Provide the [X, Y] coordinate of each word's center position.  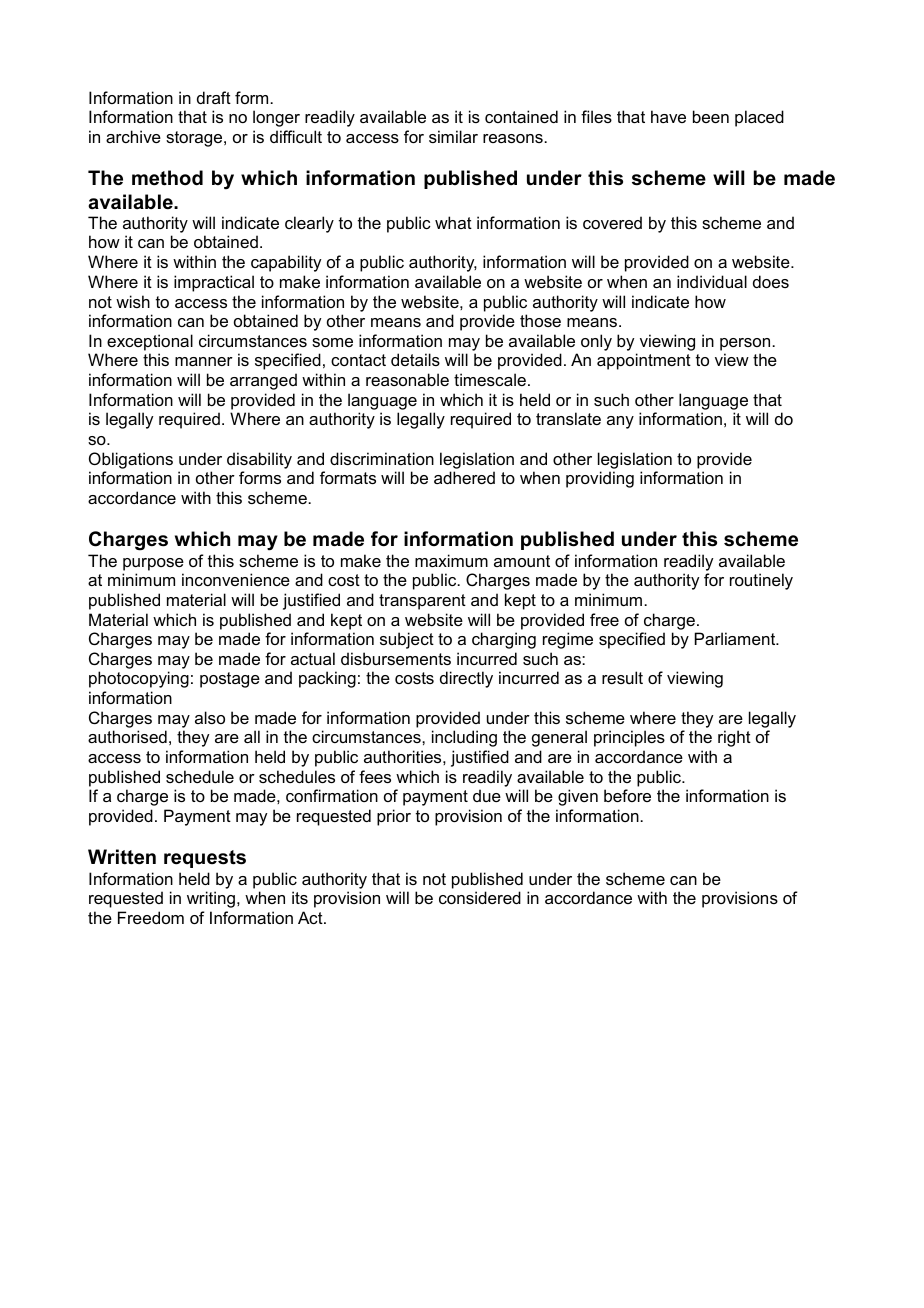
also [210, 717]
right [734, 738]
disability [259, 460]
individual [712, 281]
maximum [451, 560]
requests [205, 859]
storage [195, 139]
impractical [214, 283]
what [453, 222]
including [464, 738]
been [711, 116]
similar [453, 136]
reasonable [407, 379]
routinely [761, 581]
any [620, 422]
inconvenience [236, 579]
